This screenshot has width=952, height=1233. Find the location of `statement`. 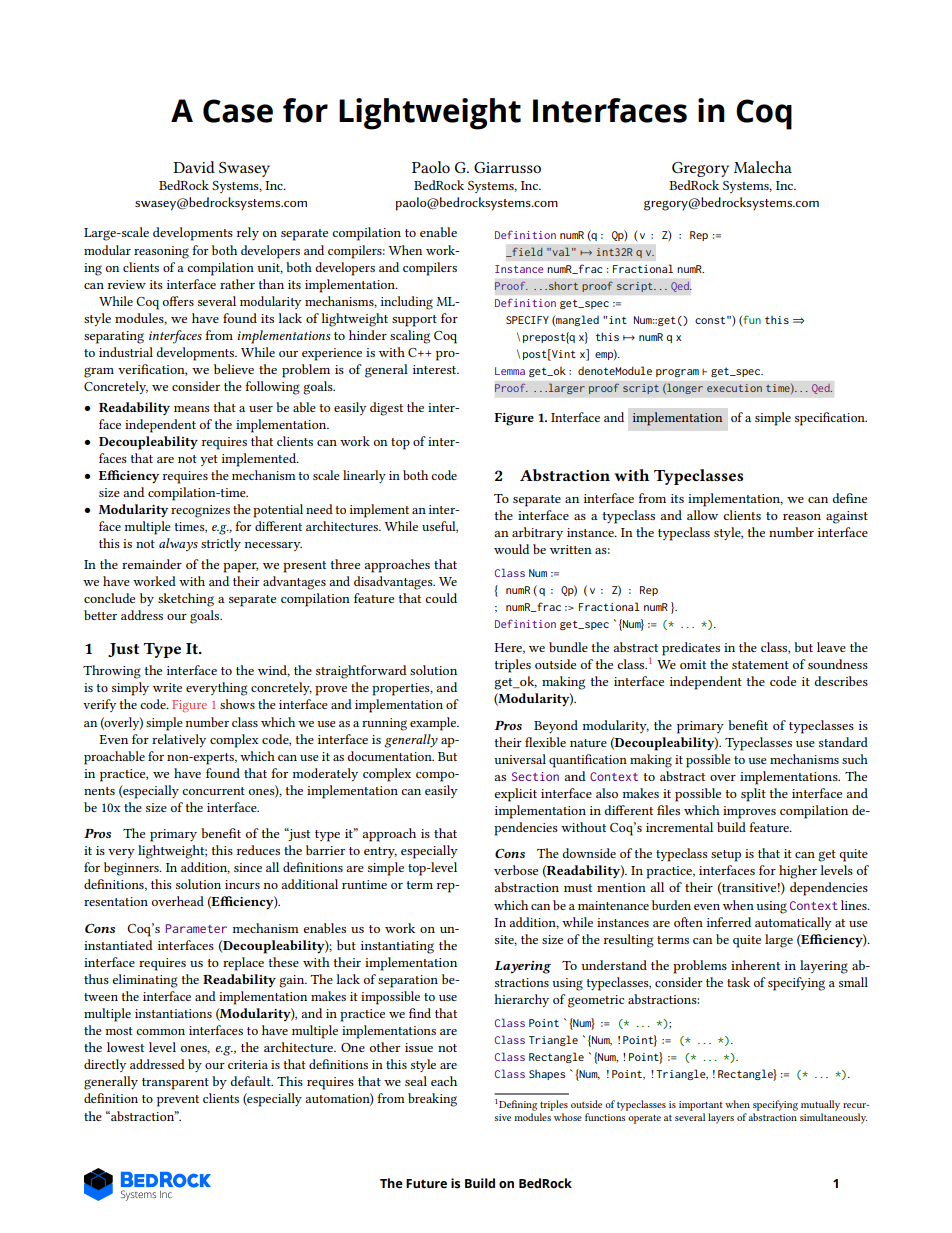

statement is located at coordinates (760, 665).
